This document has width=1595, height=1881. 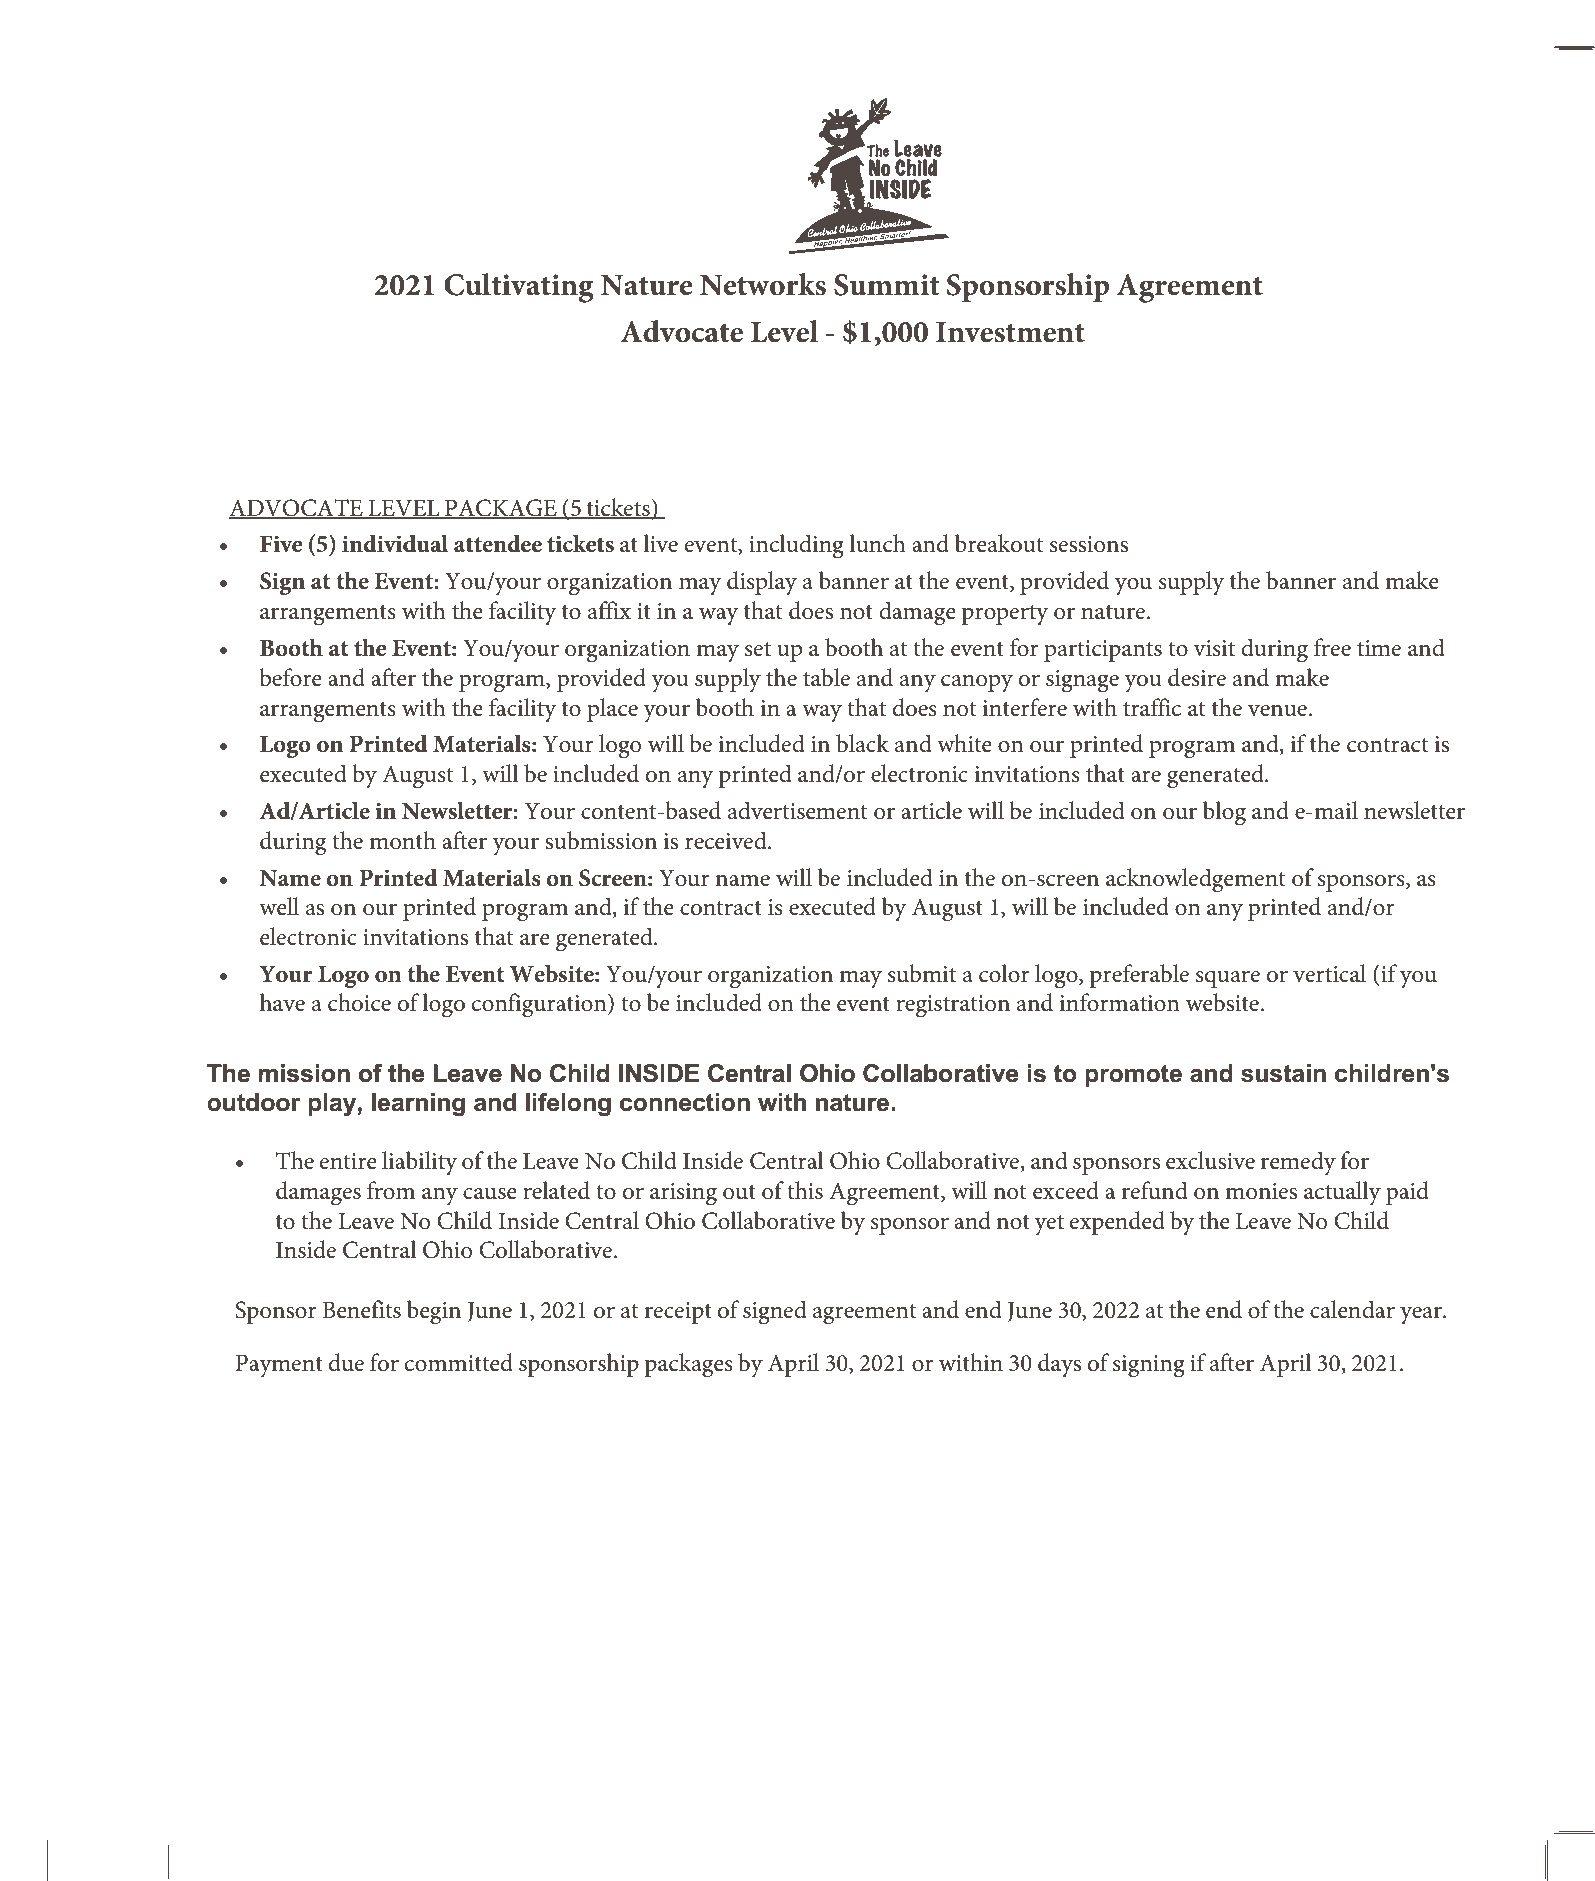 What do you see at coordinates (1010, 332) in the document?
I see `Investment` at bounding box center [1010, 332].
